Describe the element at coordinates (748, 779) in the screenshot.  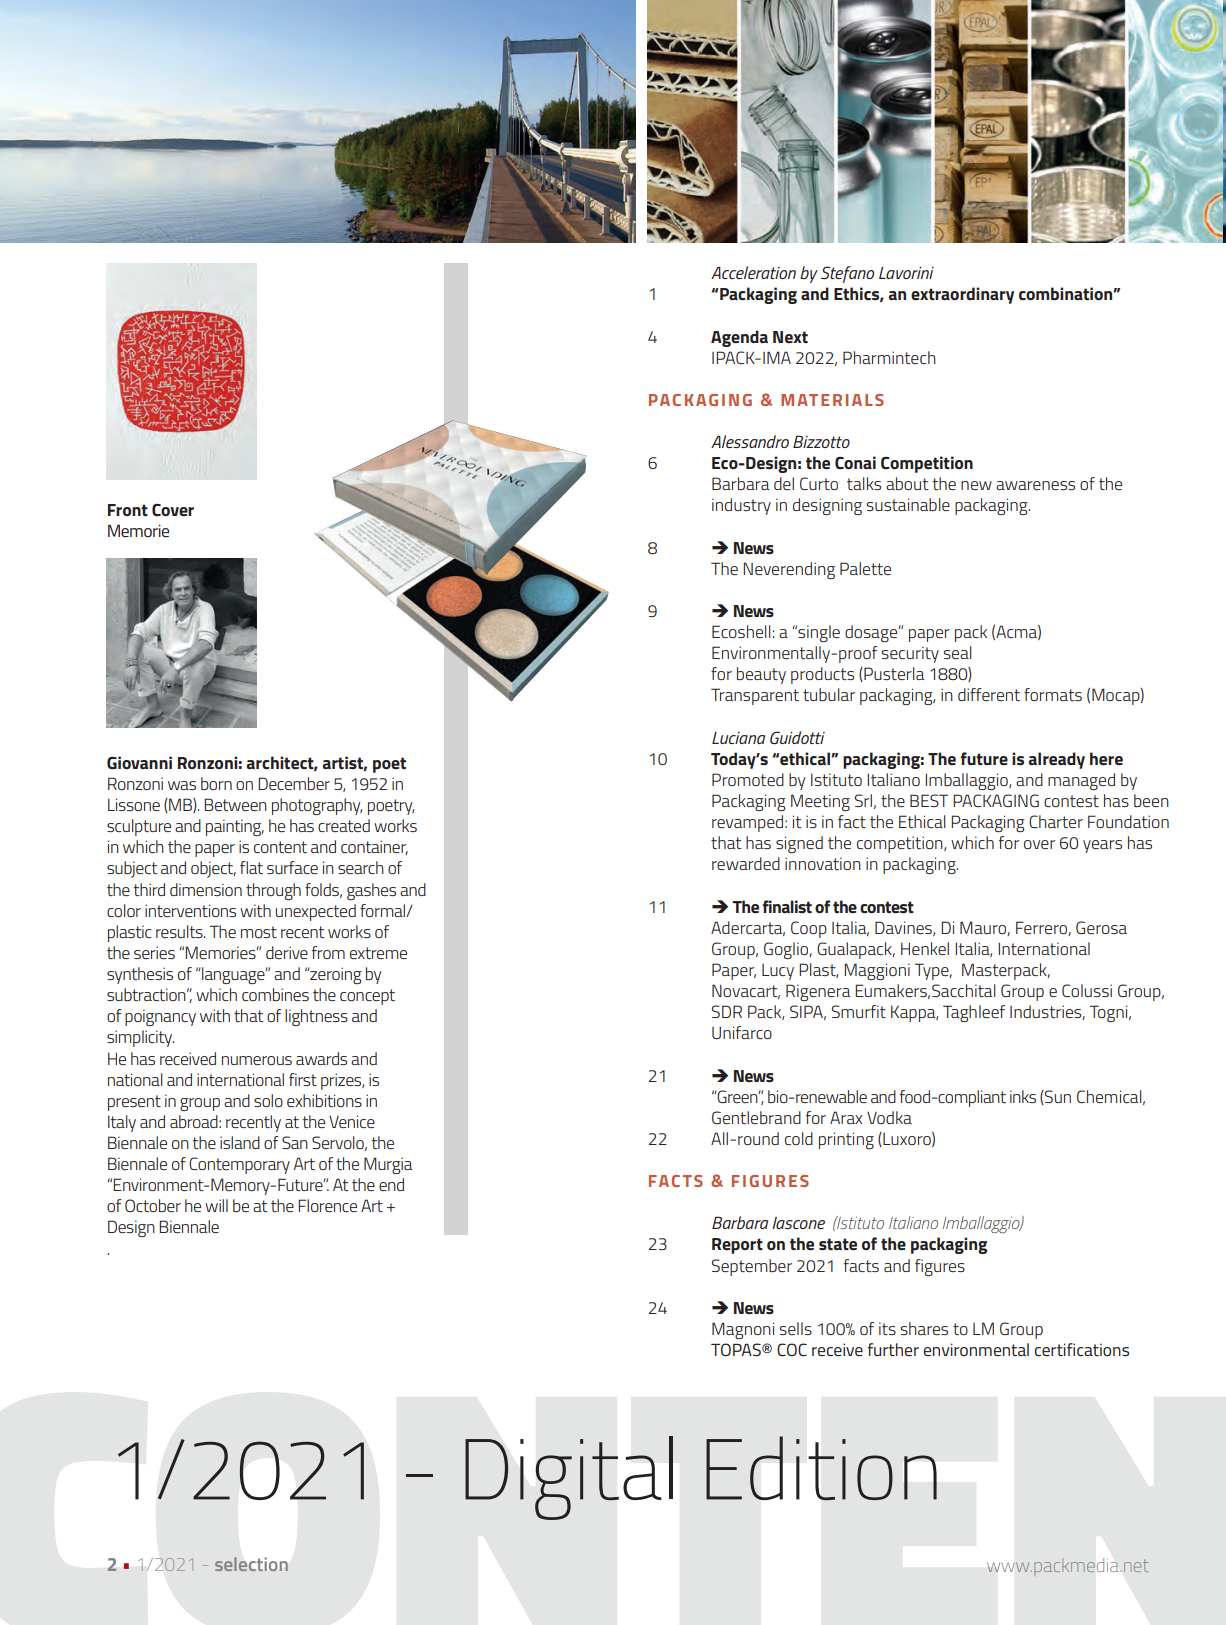
I see `Promoted` at that location.
